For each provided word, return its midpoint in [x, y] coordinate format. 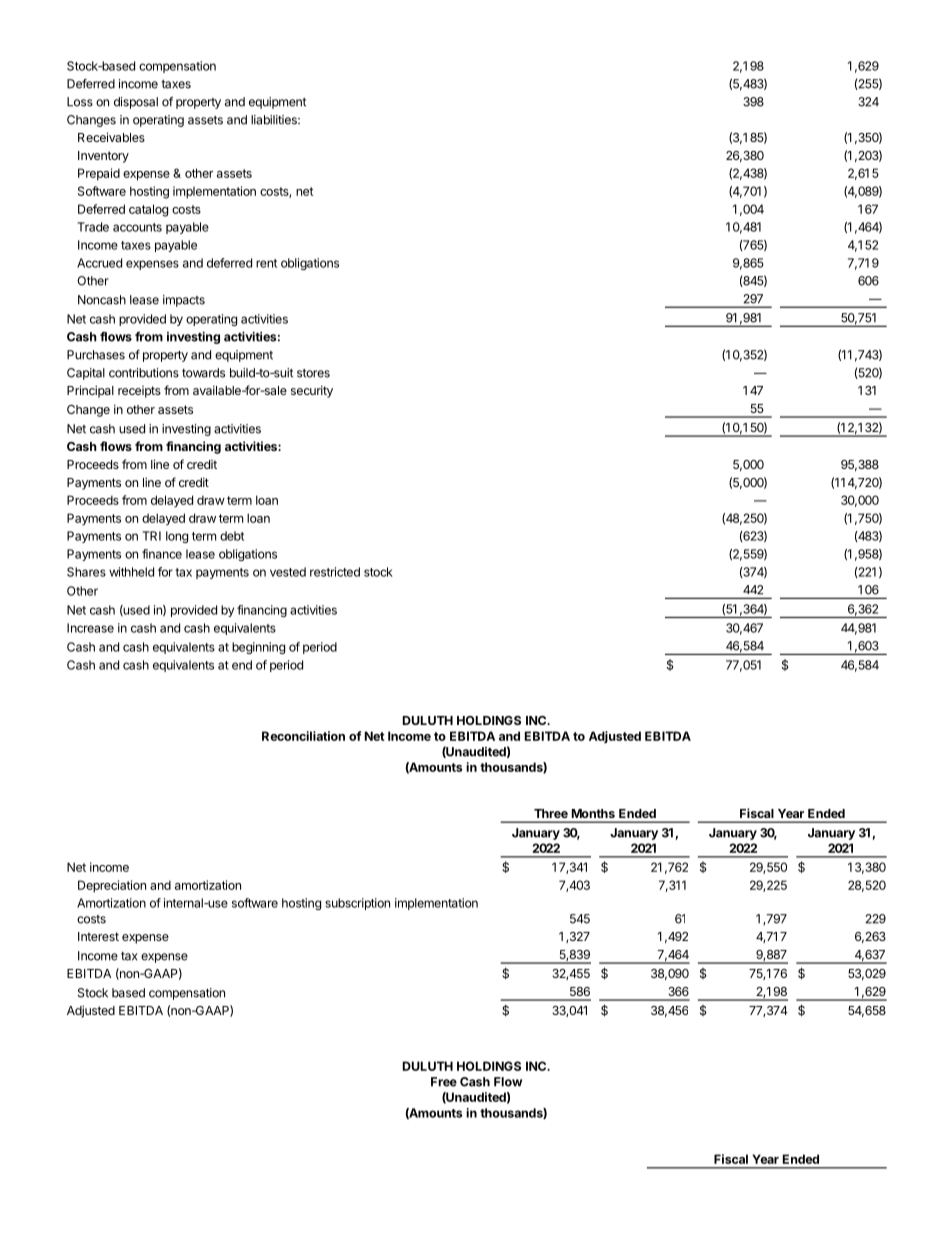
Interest [98, 936]
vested [288, 572]
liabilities [275, 120]
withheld [131, 572]
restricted [335, 572]
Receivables [111, 137]
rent [266, 263]
